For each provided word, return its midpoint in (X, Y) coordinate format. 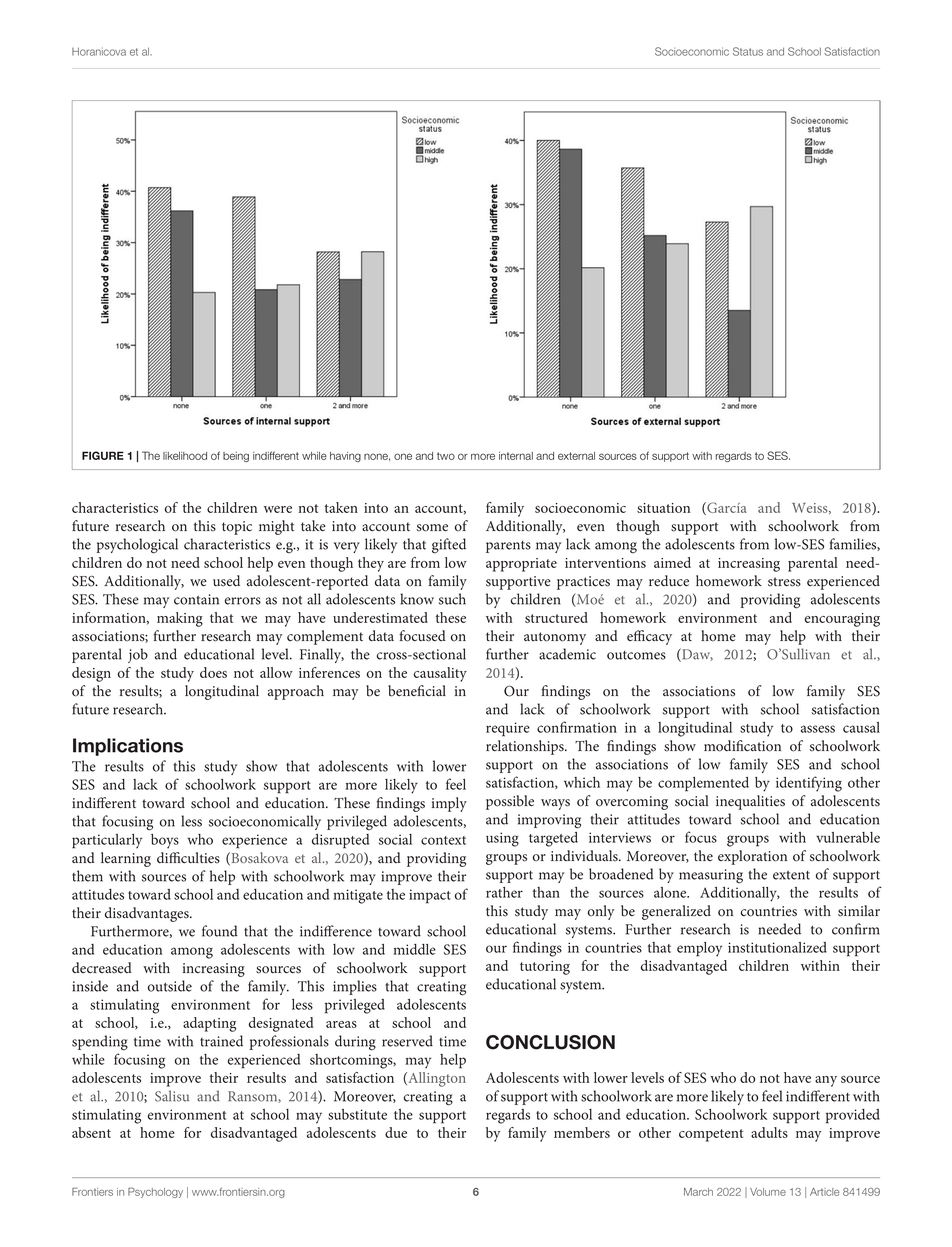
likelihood (185, 456)
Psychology (155, 1192)
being (236, 457)
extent (791, 875)
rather (504, 892)
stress (784, 582)
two (446, 456)
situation (663, 508)
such (452, 599)
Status (748, 51)
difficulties (188, 858)
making (180, 619)
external (576, 456)
